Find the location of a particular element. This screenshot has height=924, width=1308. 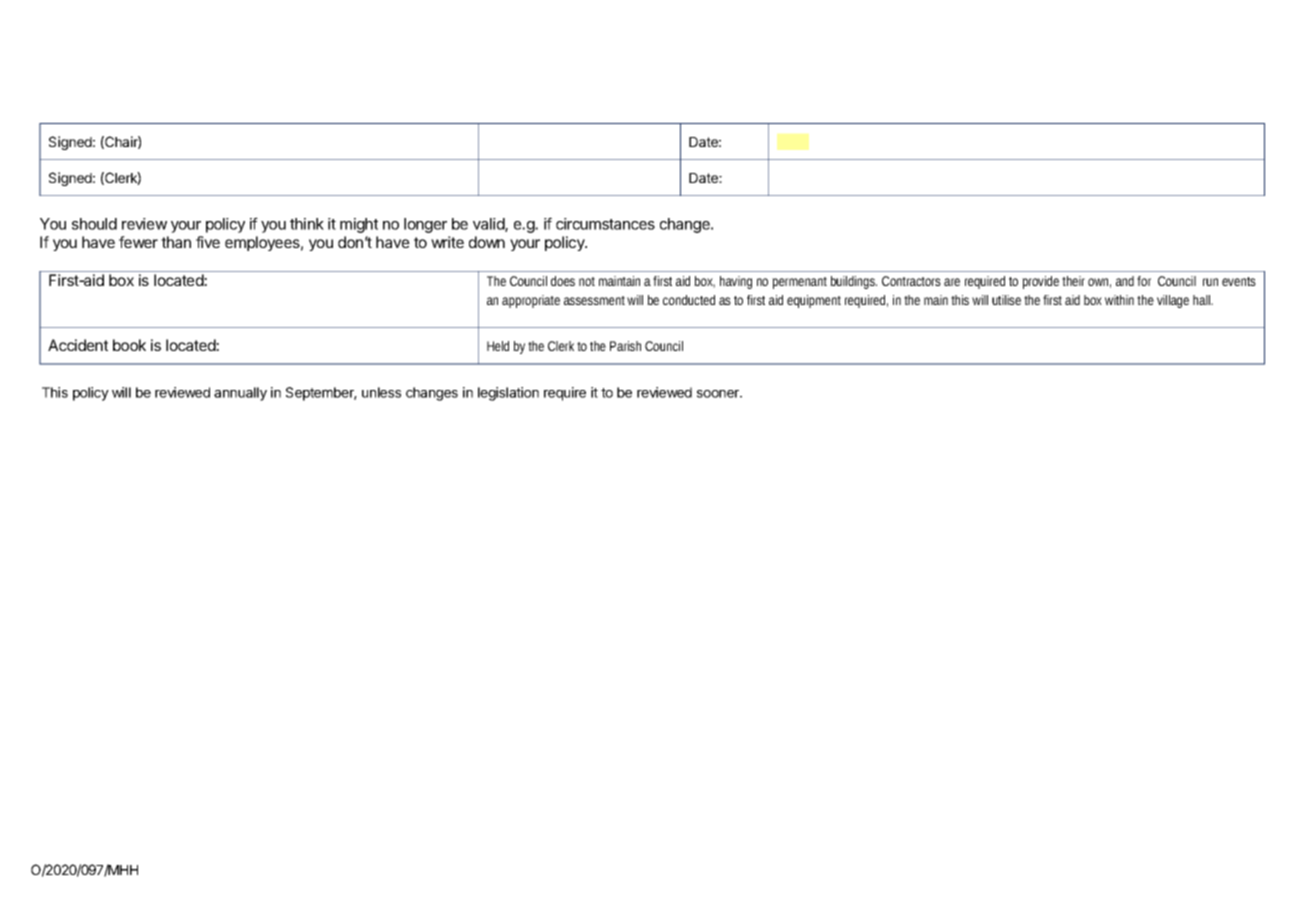

and is located at coordinates (1125, 281).
